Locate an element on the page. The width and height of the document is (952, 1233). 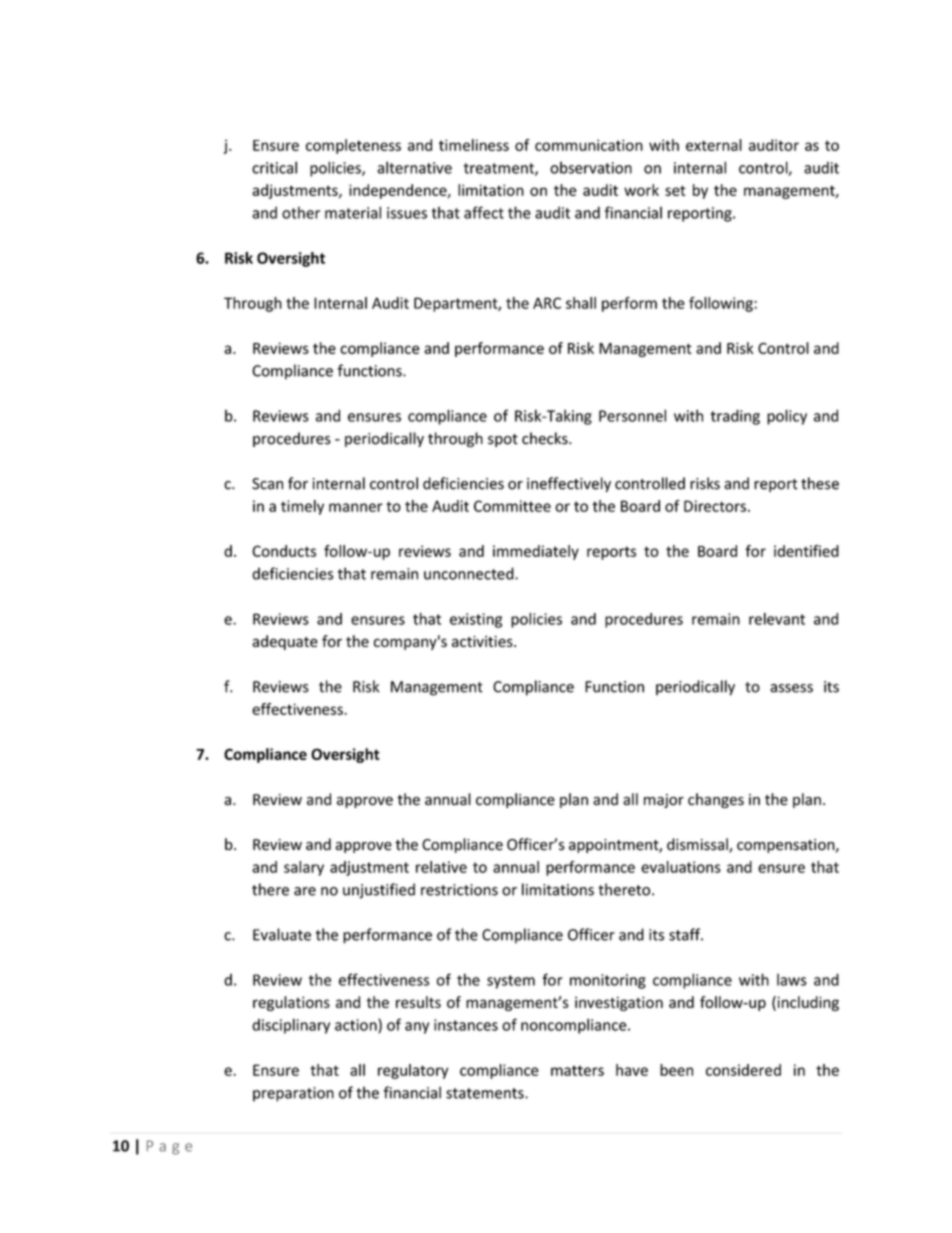
preparation is located at coordinates (293, 1094).
